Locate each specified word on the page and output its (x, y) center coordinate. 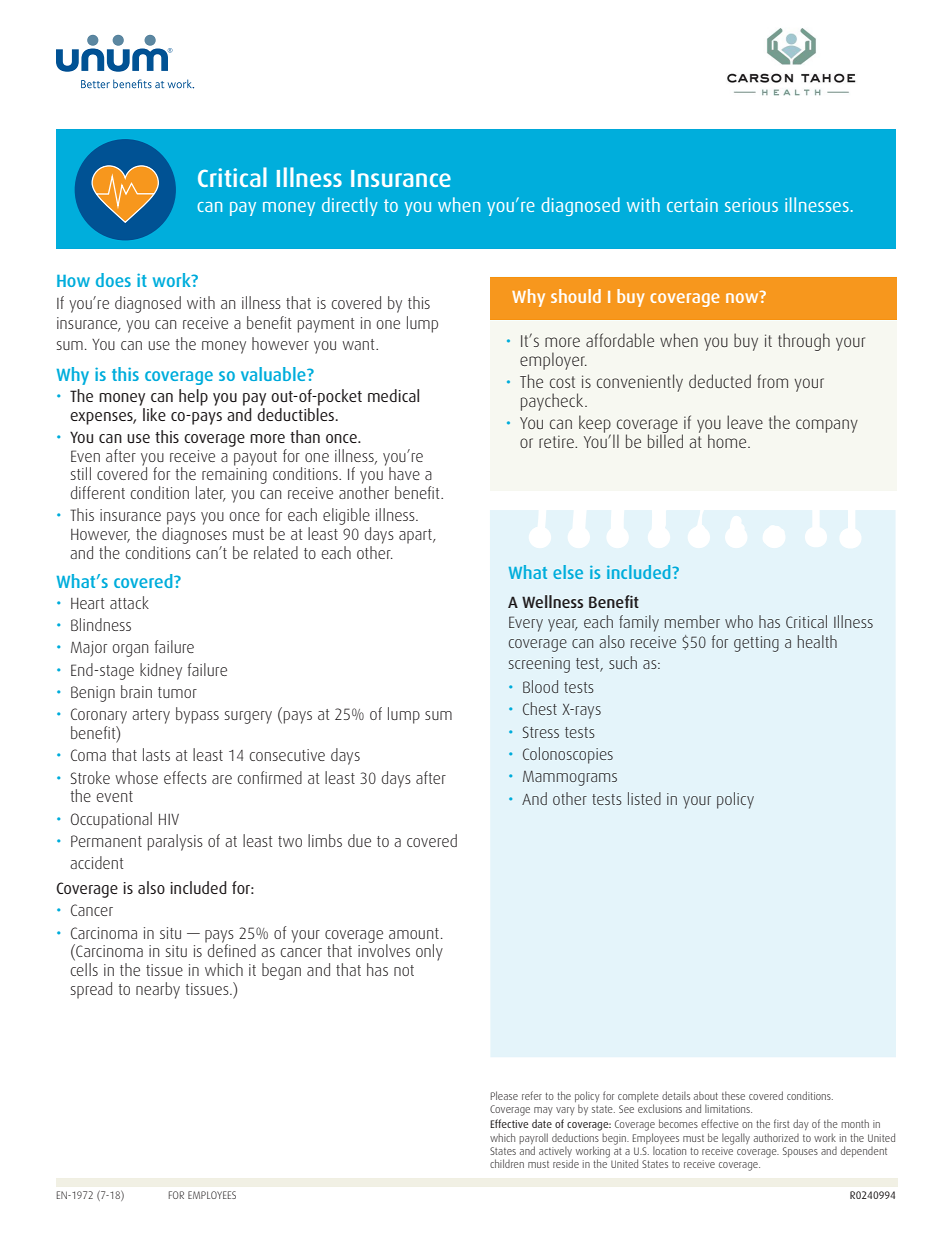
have (404, 473)
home (728, 441)
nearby (158, 990)
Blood (540, 686)
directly (350, 206)
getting (756, 644)
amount (414, 933)
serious (751, 205)
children (507, 1163)
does (113, 280)
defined (231, 949)
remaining (234, 476)
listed (644, 798)
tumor (177, 692)
